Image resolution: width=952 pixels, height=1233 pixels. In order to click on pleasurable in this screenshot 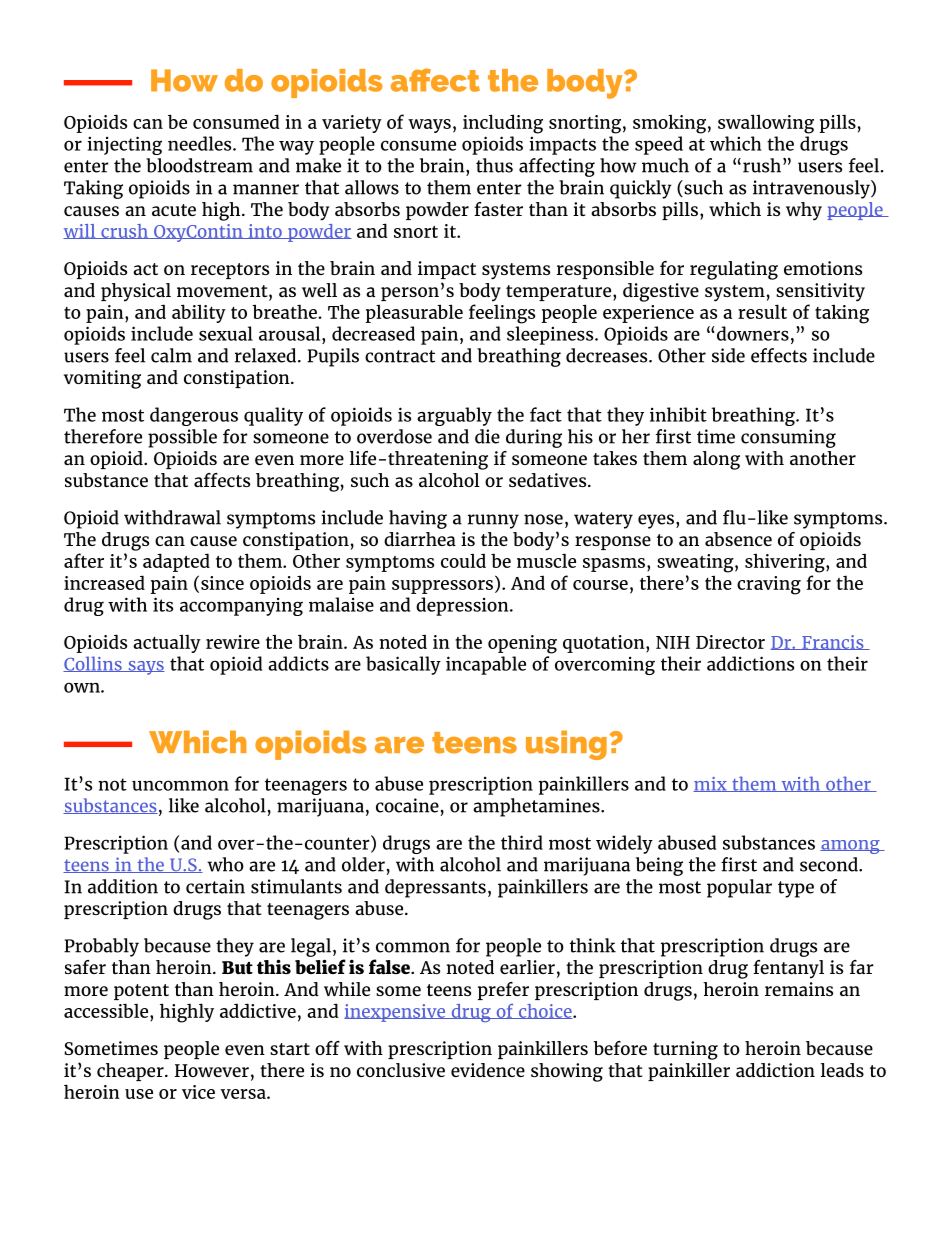, I will do `click(414, 313)`.
